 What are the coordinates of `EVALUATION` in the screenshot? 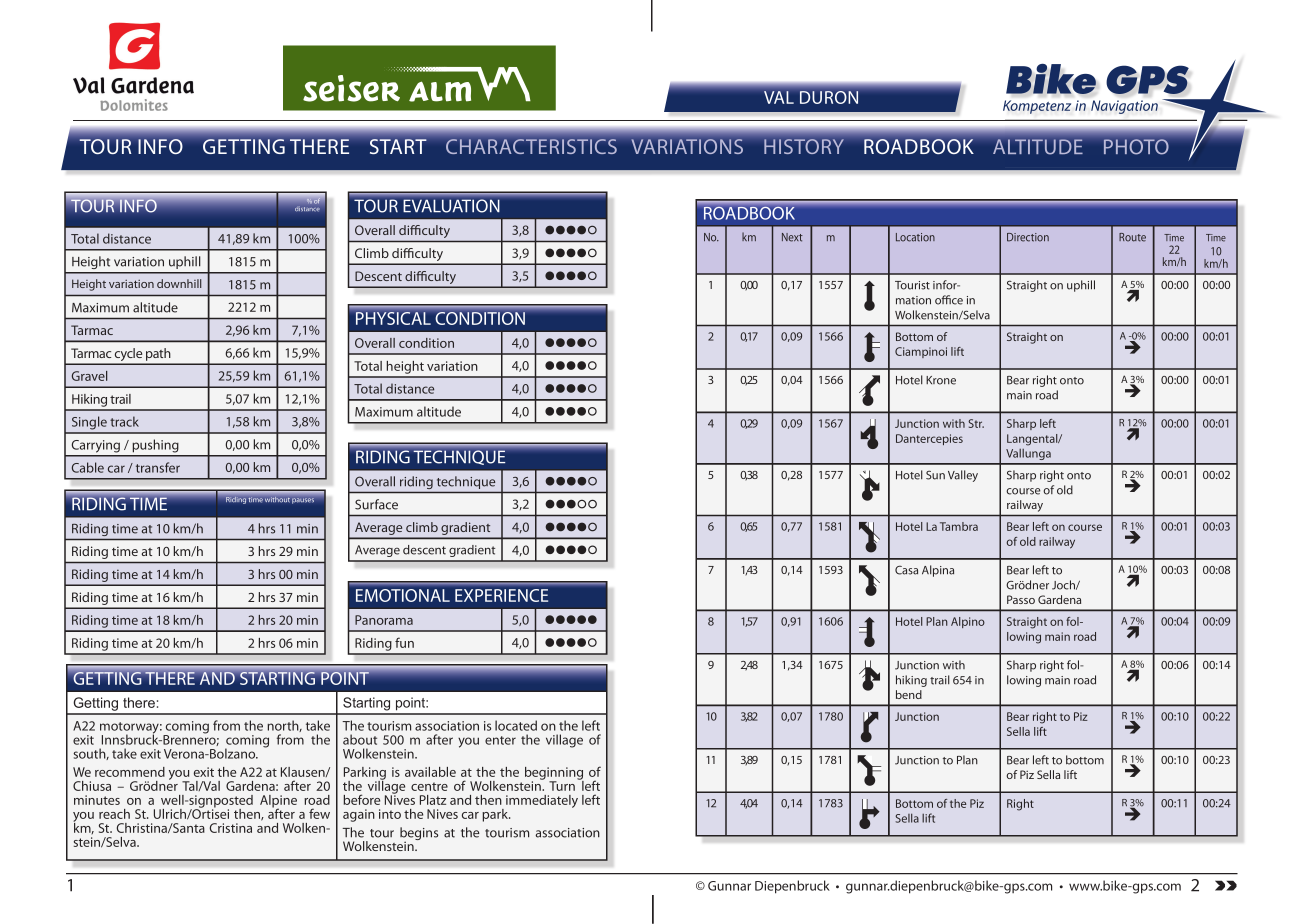 It's located at (451, 206).
